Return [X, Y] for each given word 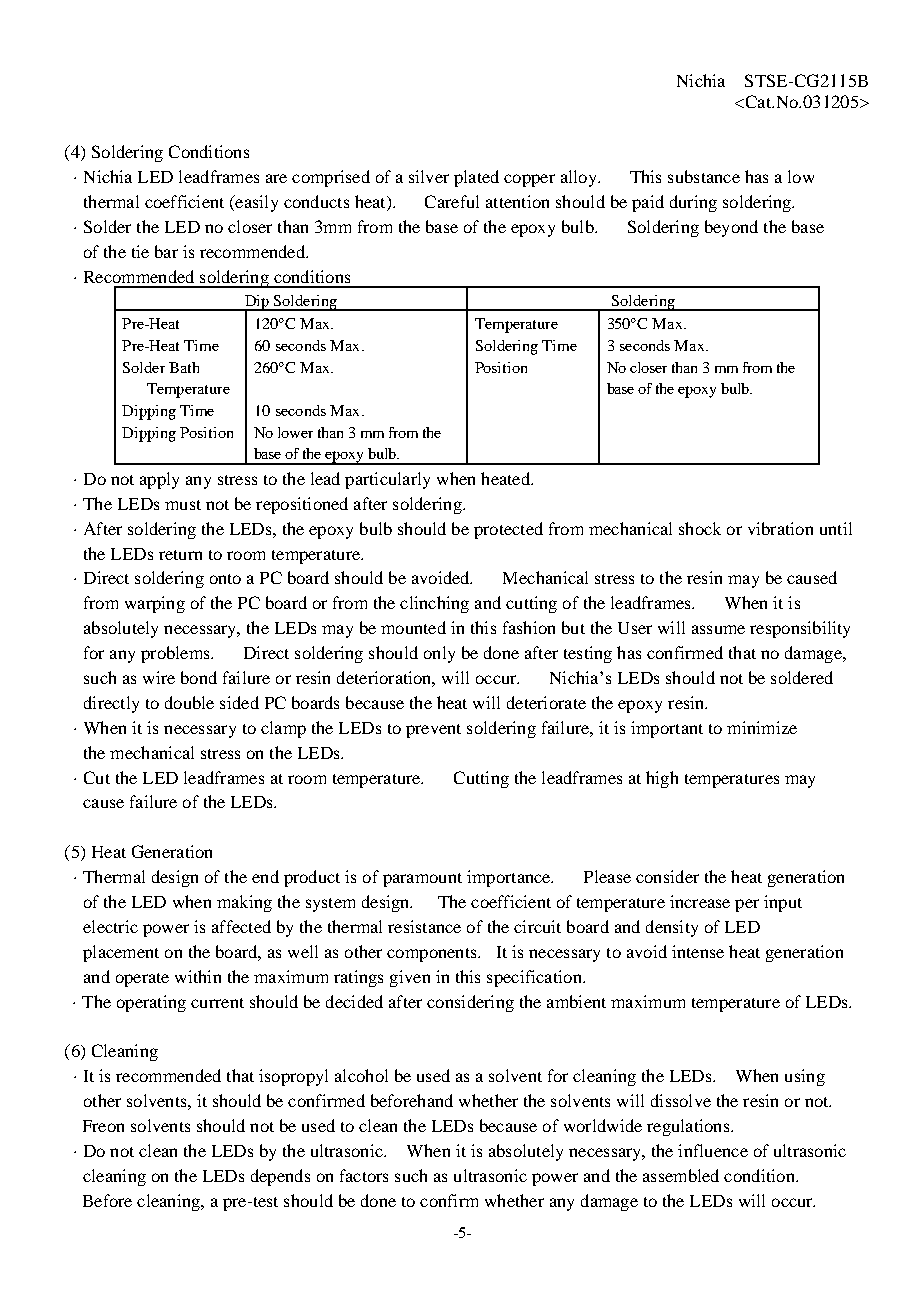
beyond [731, 228]
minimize [762, 727]
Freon [103, 1126]
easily [255, 203]
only [439, 654]
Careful [452, 201]
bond [199, 677]
